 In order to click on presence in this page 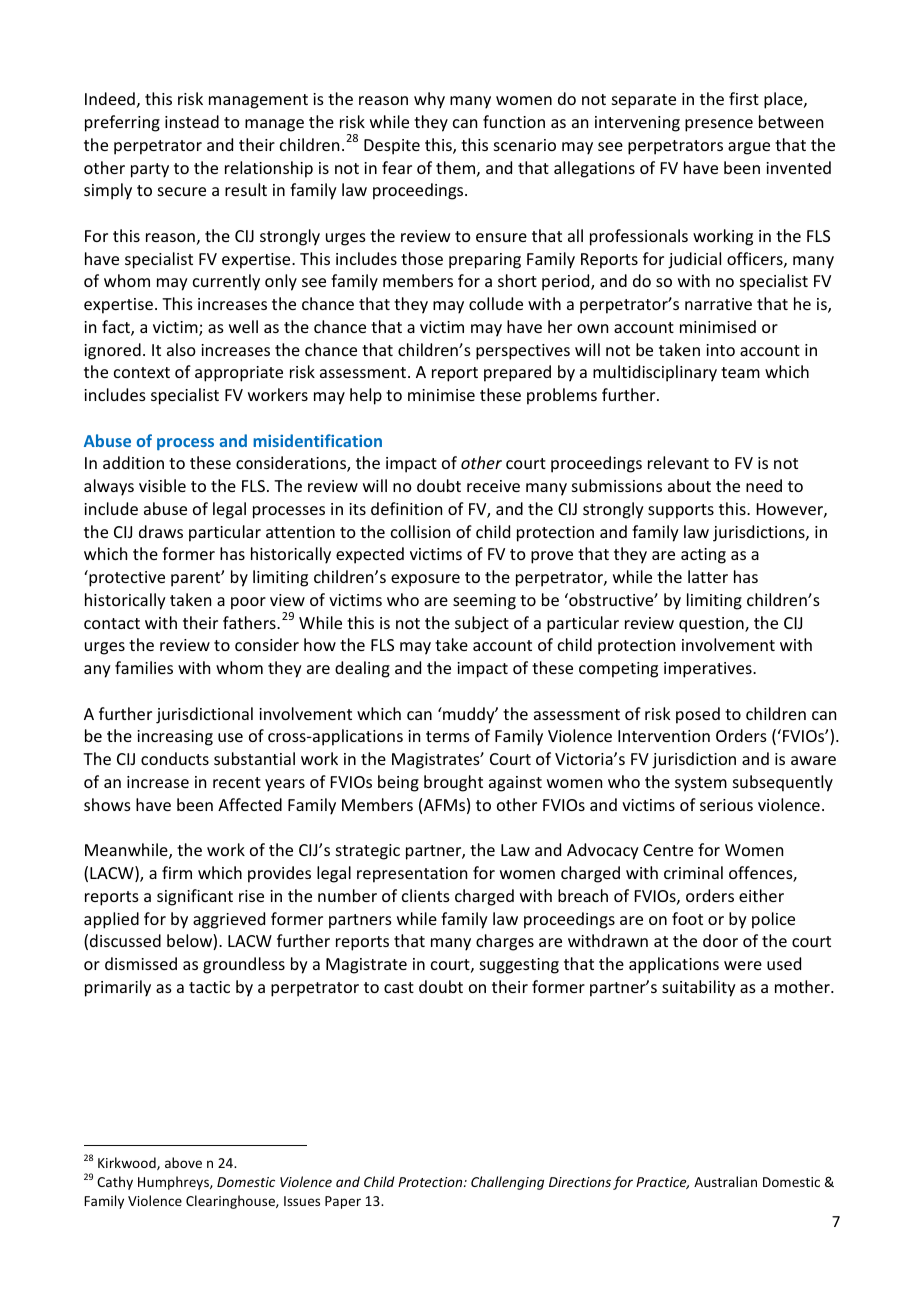, I will do `click(719, 125)`.
